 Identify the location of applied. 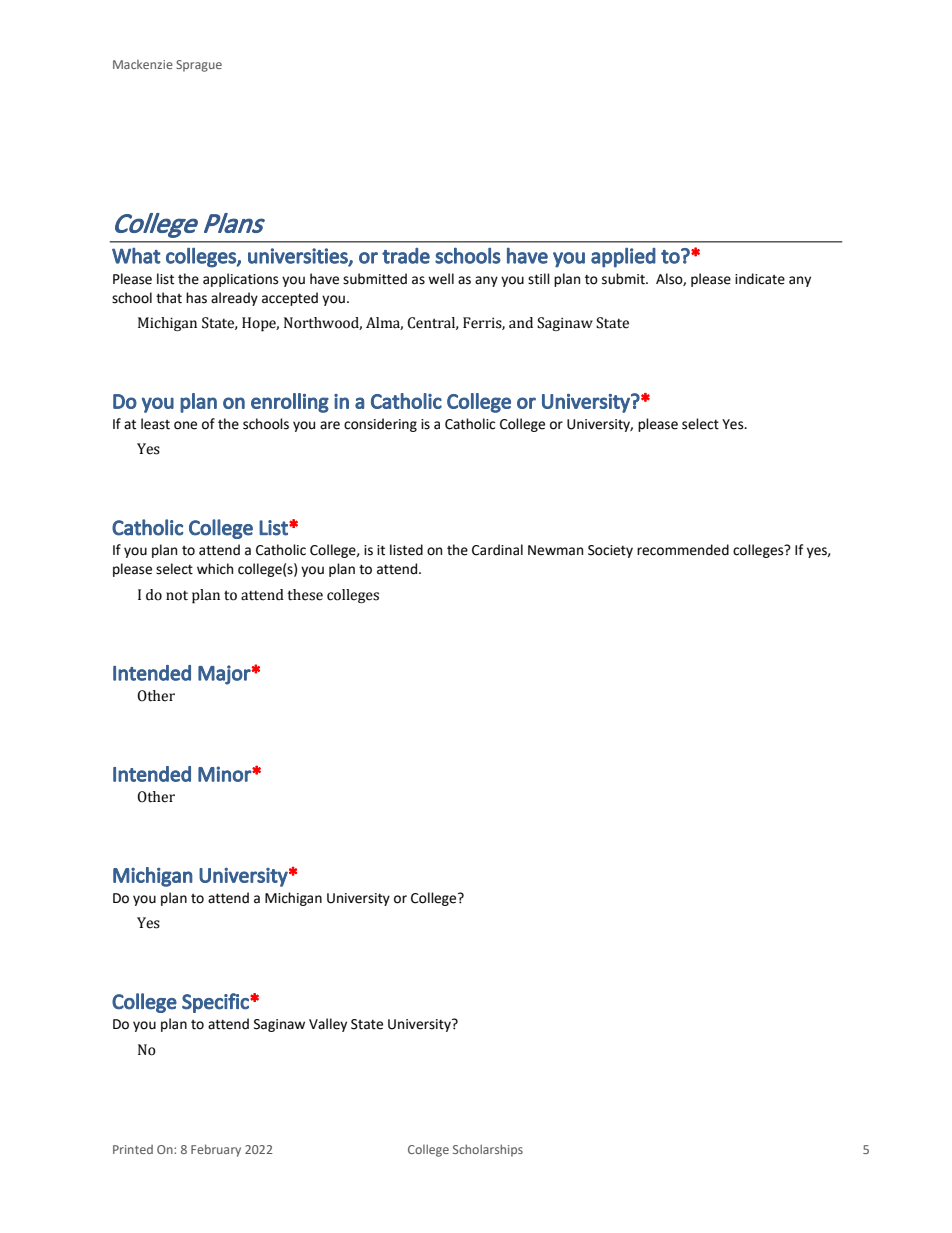
(623, 257).
